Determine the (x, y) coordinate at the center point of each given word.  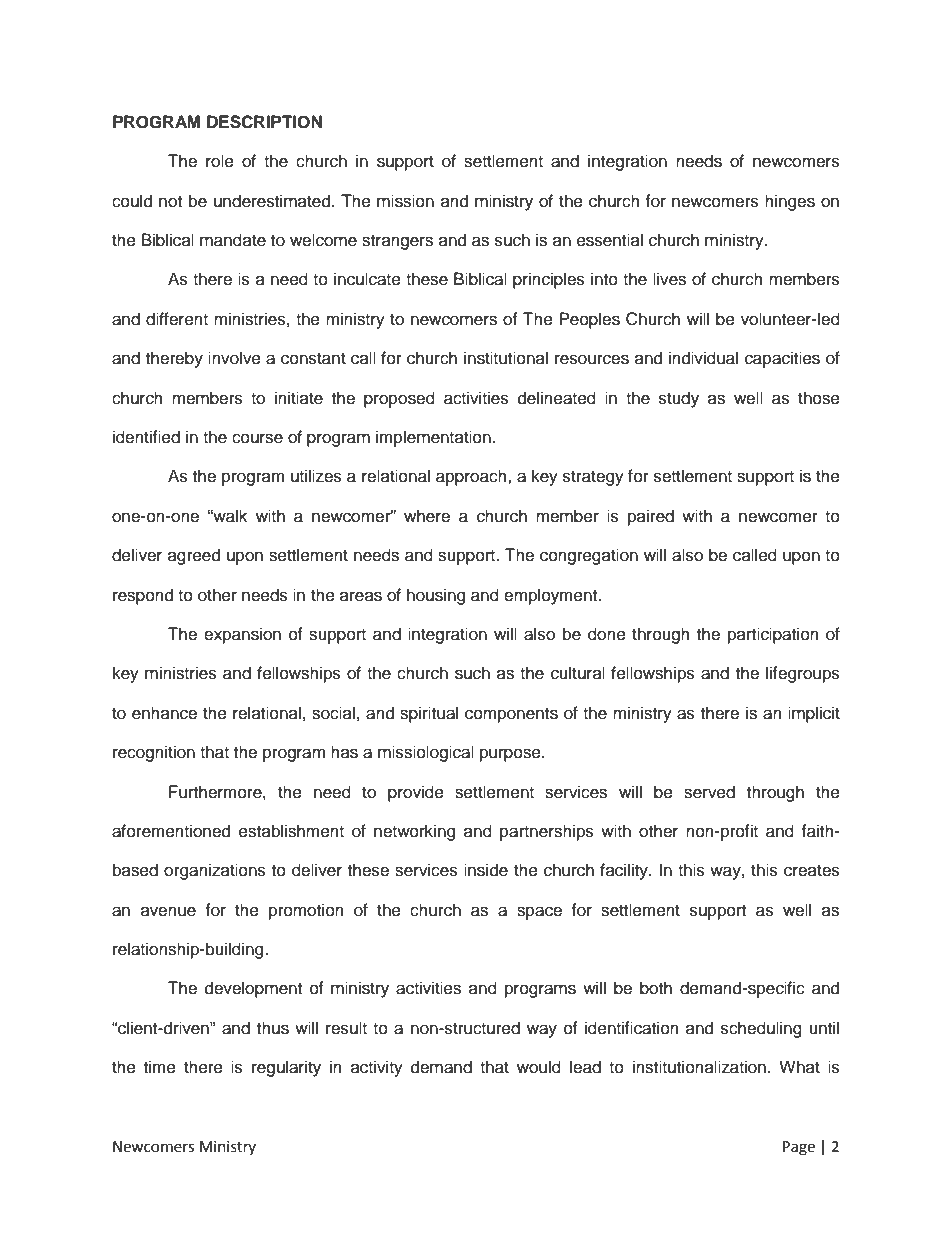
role (220, 161)
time (160, 1067)
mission (405, 201)
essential (610, 240)
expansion (242, 635)
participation (773, 635)
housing (436, 596)
